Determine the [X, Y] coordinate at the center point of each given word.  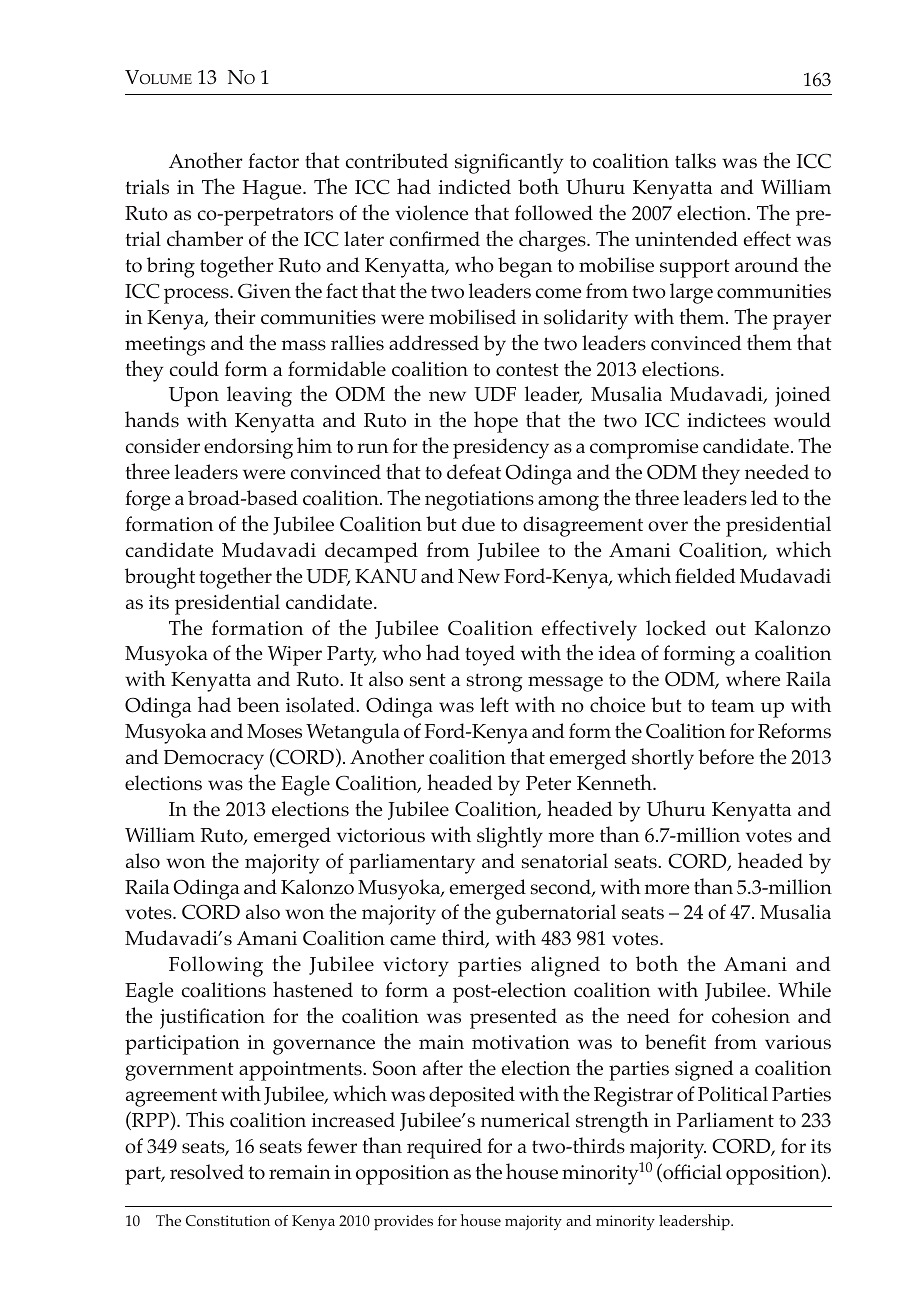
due [478, 523]
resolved [207, 1172]
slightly [510, 837]
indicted [475, 186]
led [764, 497]
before [726, 757]
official [691, 1172]
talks [695, 161]
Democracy [214, 760]
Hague [273, 190]
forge [147, 500]
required [444, 1148]
